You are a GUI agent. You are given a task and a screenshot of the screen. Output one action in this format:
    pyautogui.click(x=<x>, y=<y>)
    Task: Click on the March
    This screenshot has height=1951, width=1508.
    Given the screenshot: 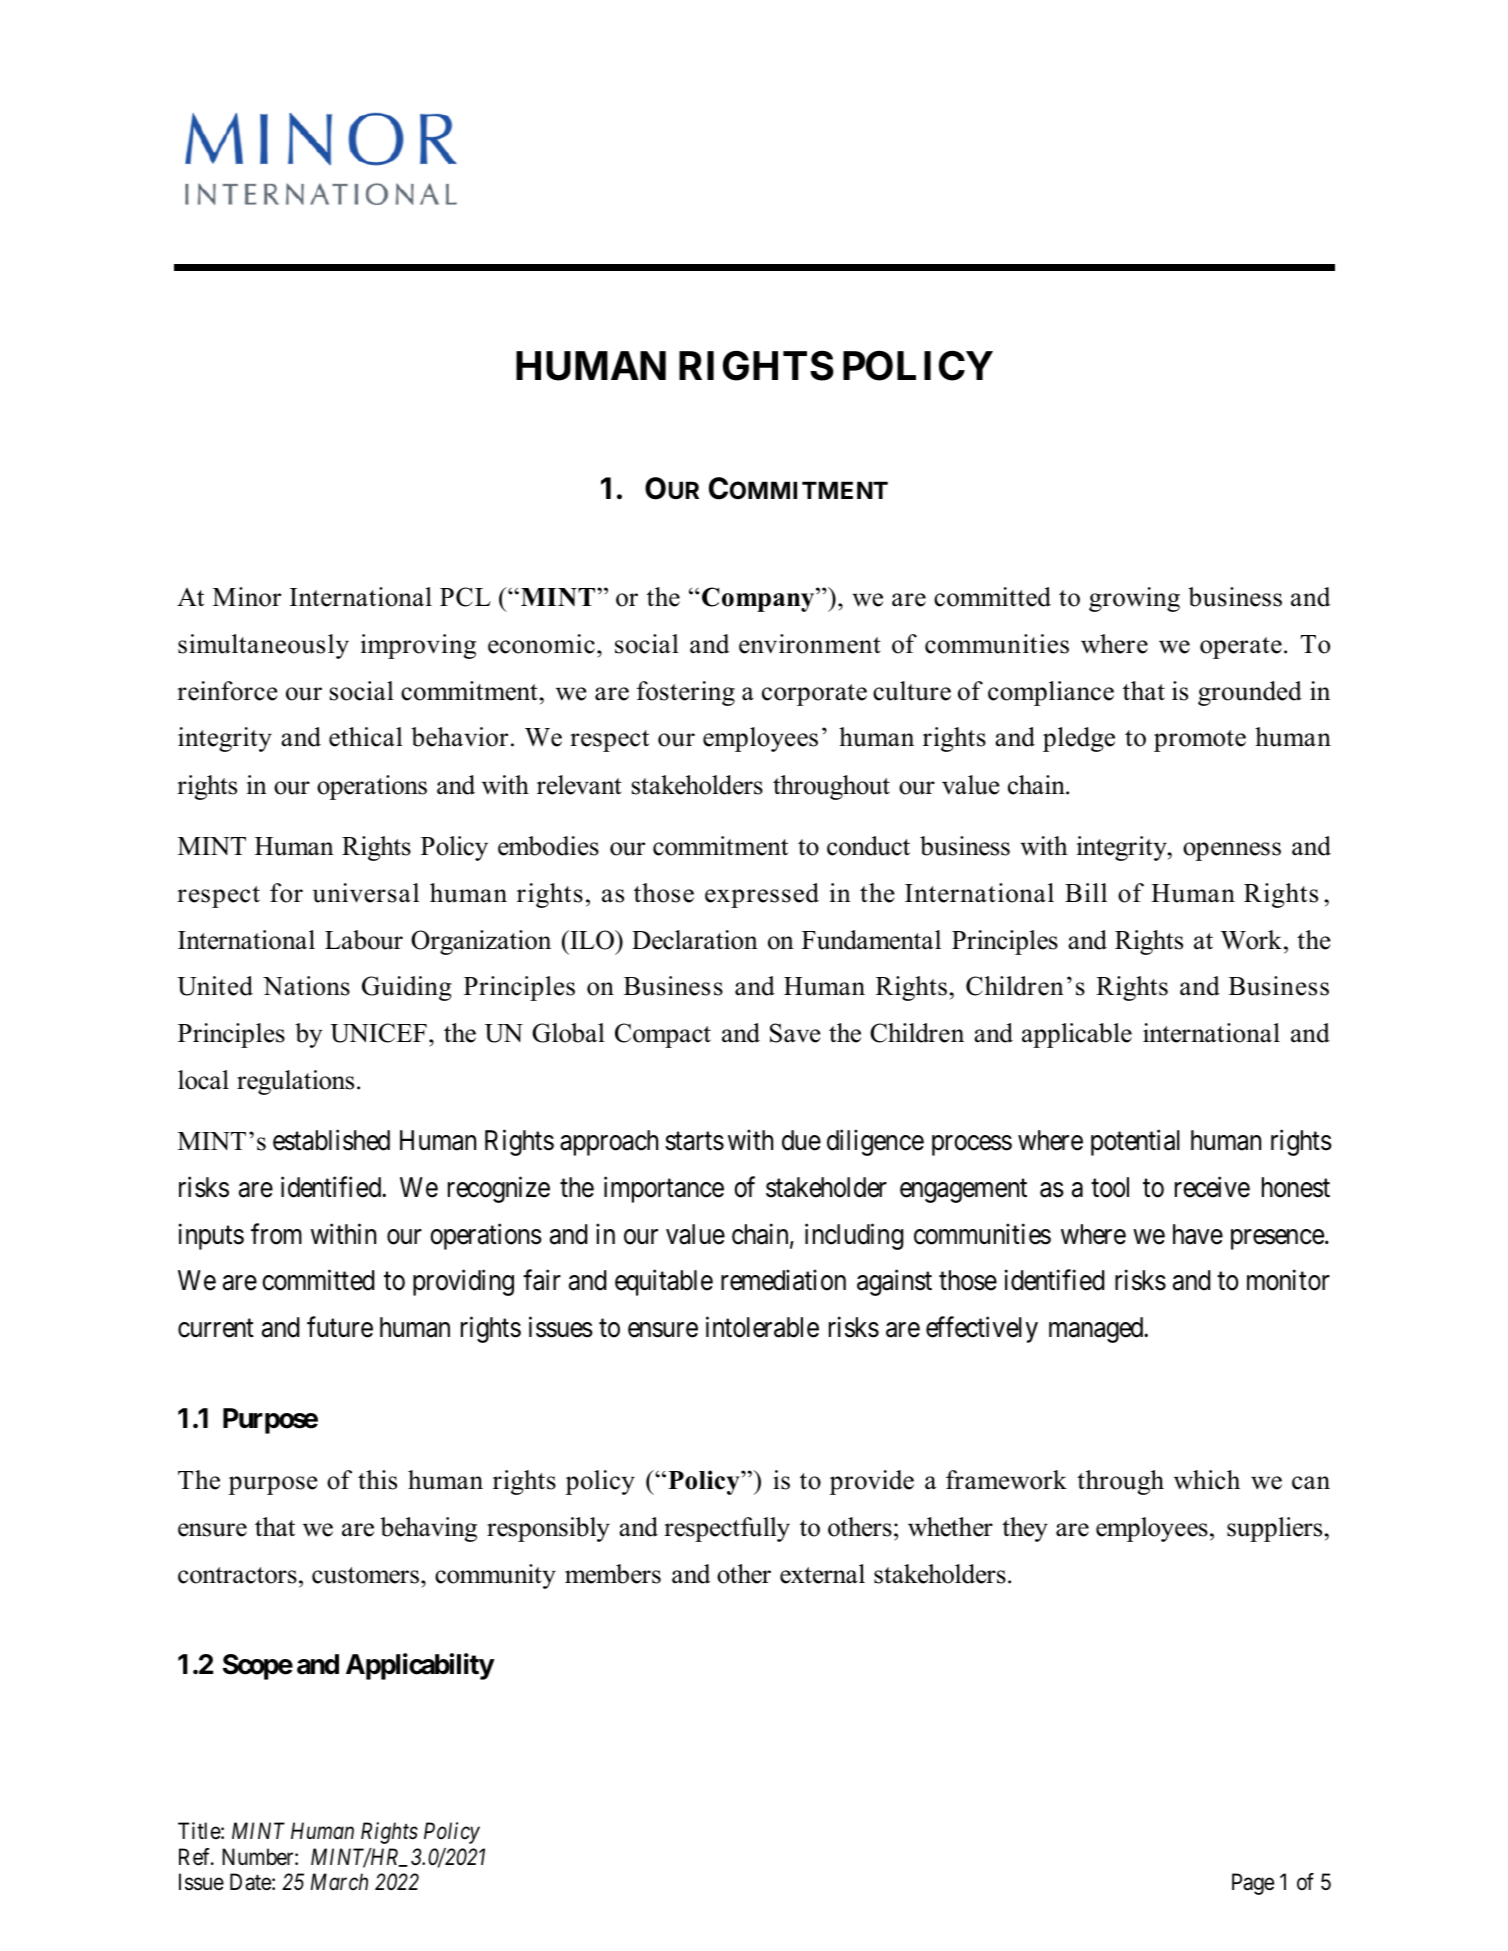 What is the action you would take?
    pyautogui.click(x=339, y=1881)
